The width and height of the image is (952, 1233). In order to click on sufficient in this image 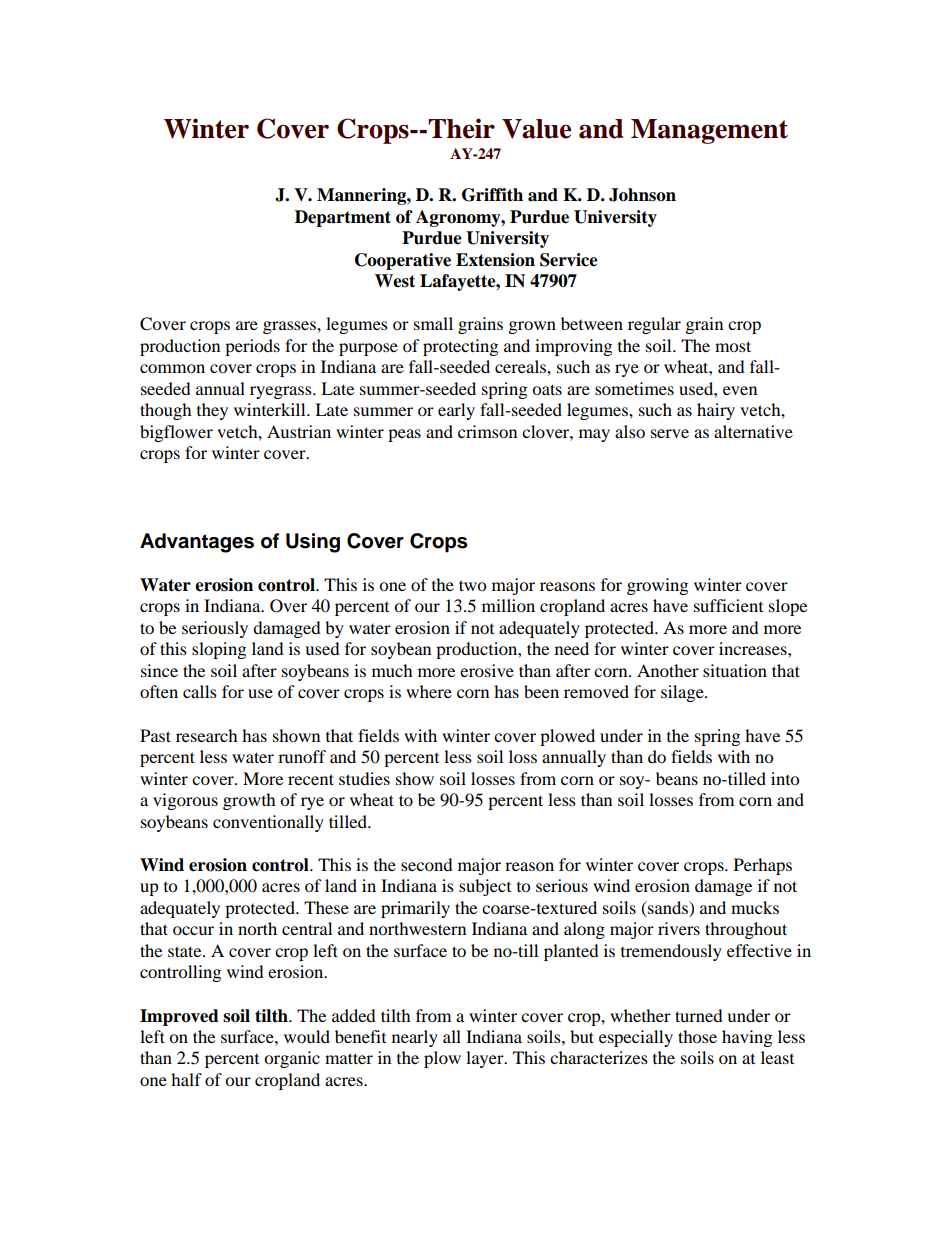, I will do `click(728, 605)`.
